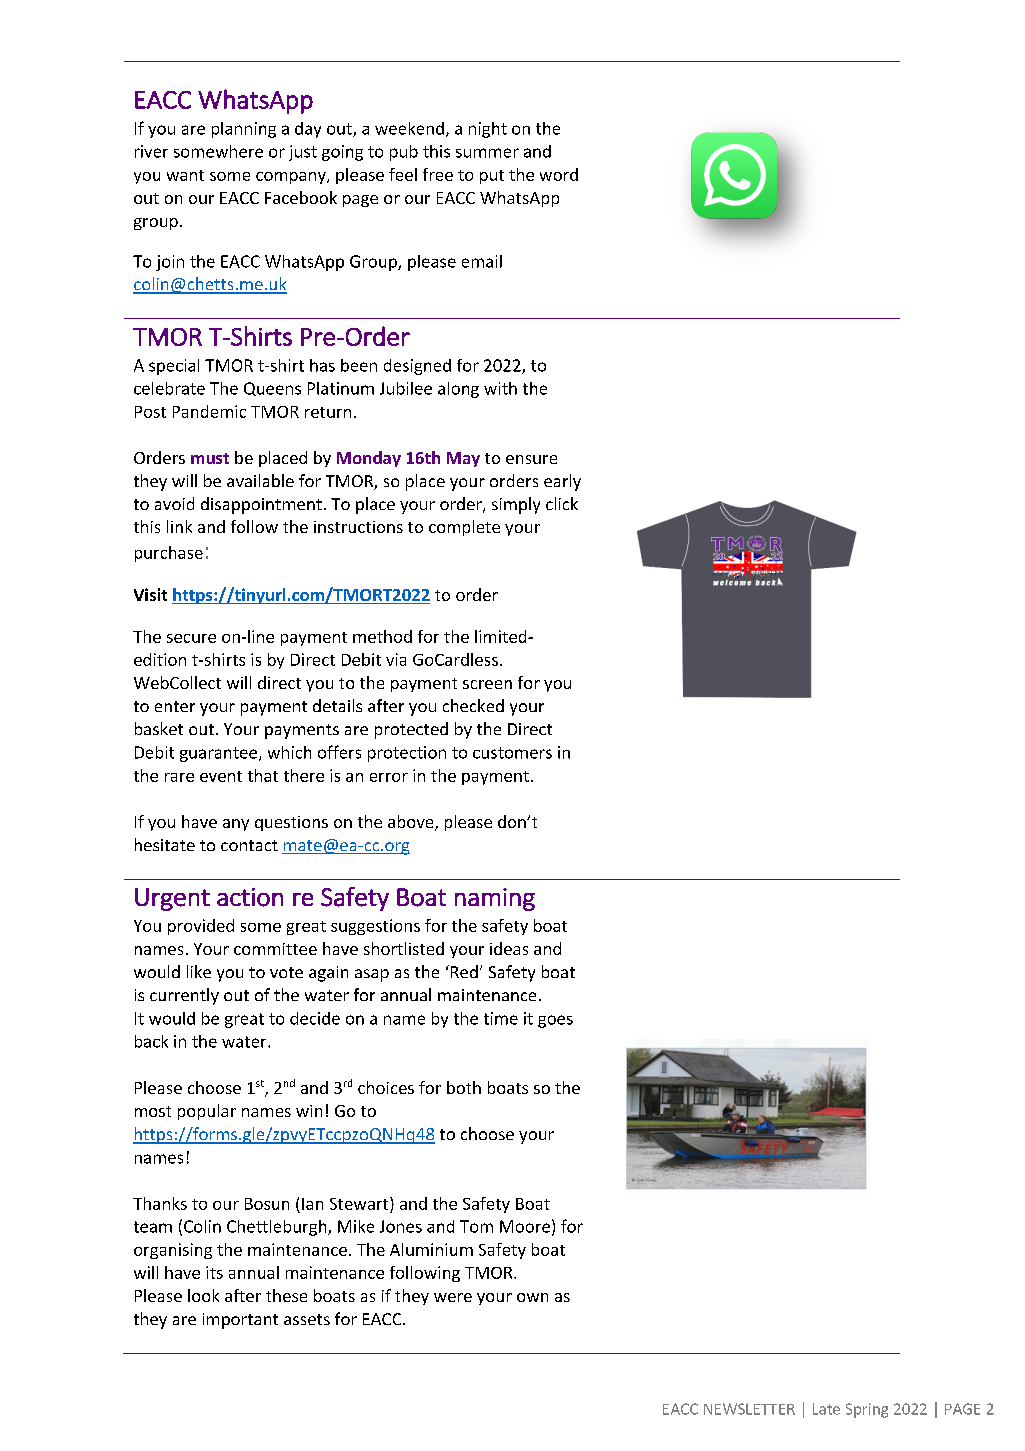 The image size is (1025, 1451). Describe the element at coordinates (244, 130) in the screenshot. I see `planning` at that location.
